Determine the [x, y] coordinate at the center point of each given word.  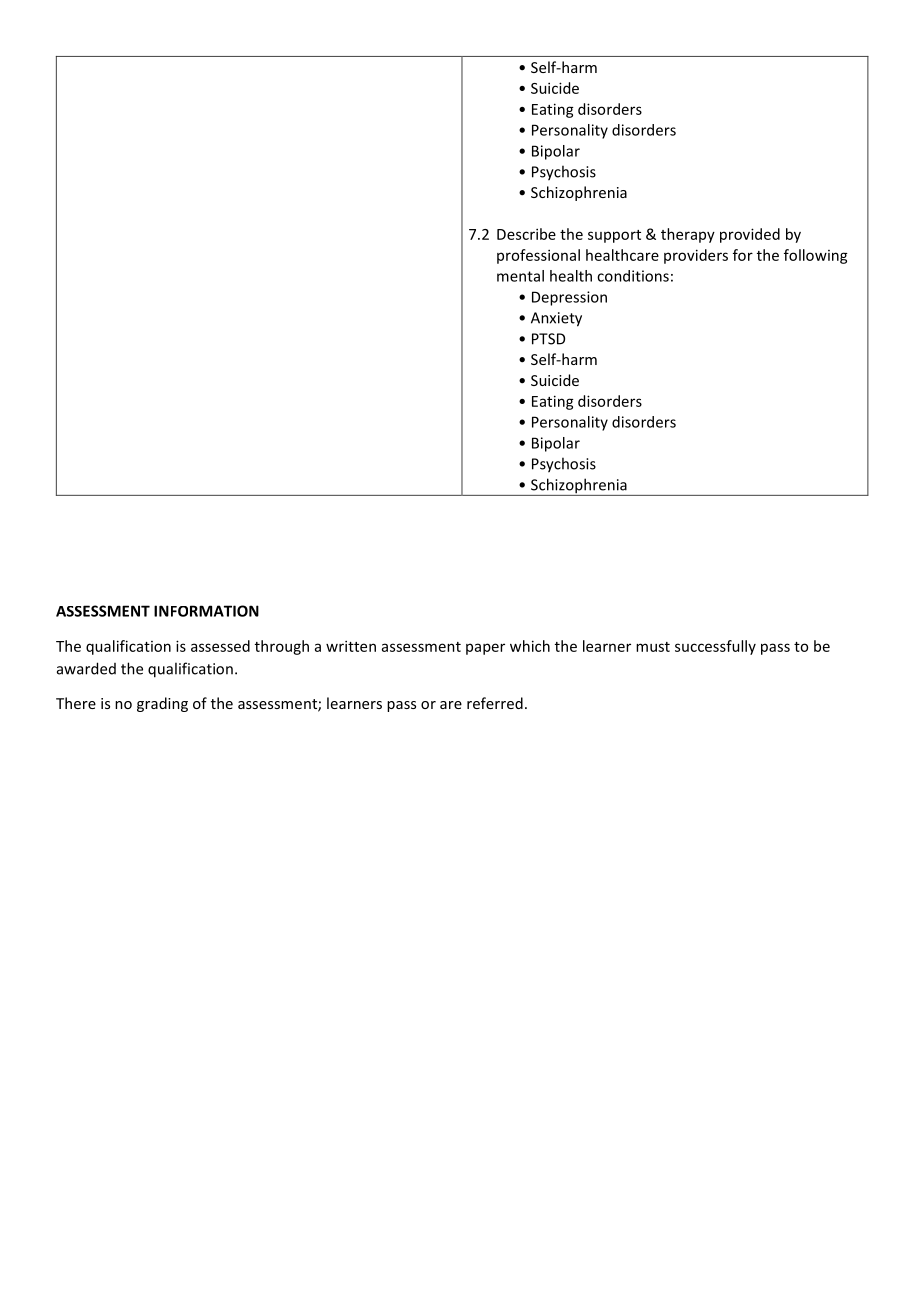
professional [538, 256]
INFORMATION [206, 611]
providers [696, 256]
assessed [220, 646]
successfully [715, 647]
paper [485, 649]
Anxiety [556, 319]
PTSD [548, 339]
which [530, 646]
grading [162, 704]
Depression [569, 298]
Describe [526, 234]
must [653, 647]
